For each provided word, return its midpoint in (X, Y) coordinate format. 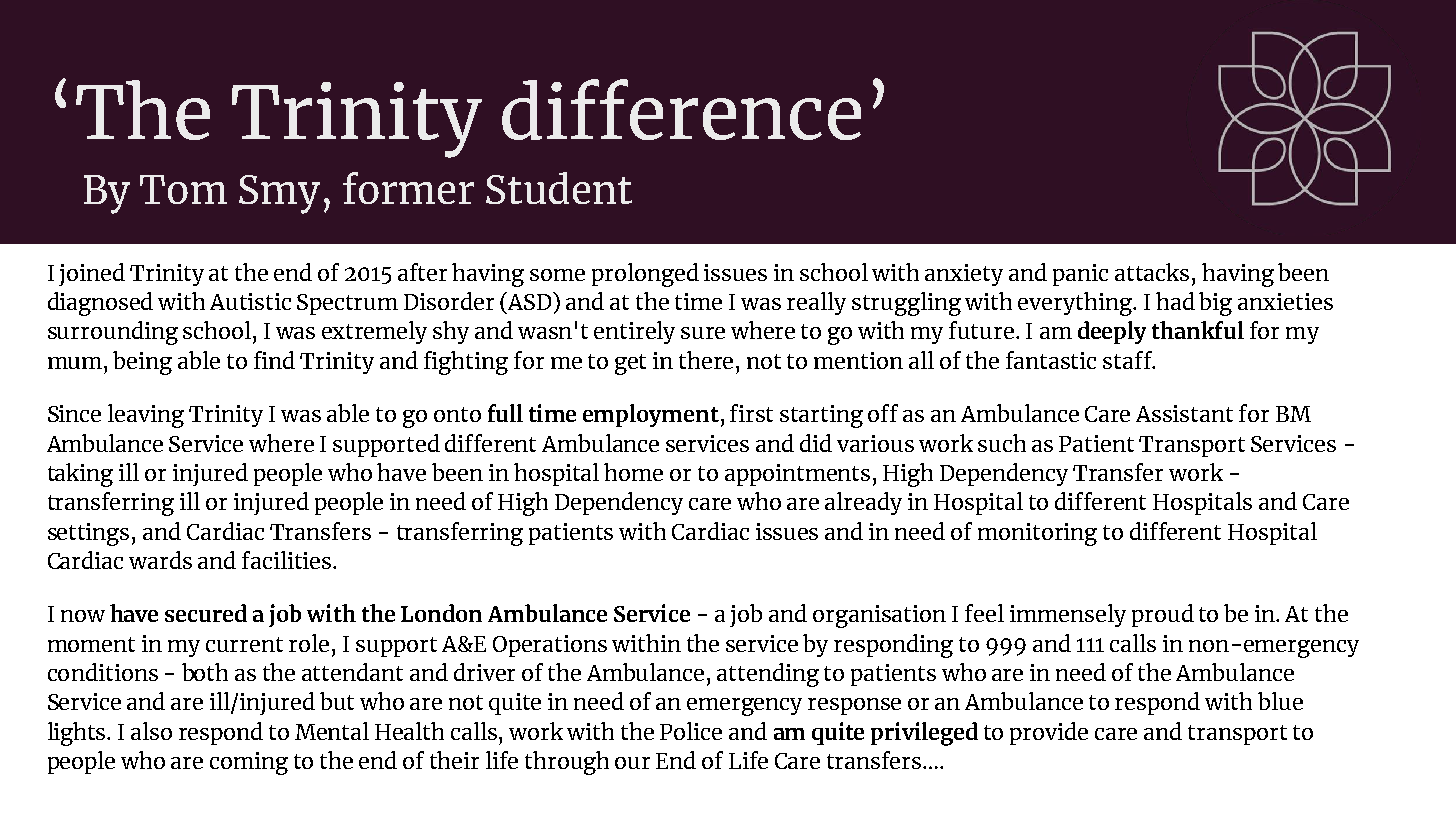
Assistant (1184, 413)
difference (681, 109)
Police (691, 731)
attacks (1152, 272)
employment (651, 415)
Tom (183, 189)
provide (1049, 733)
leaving (146, 416)
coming (249, 763)
